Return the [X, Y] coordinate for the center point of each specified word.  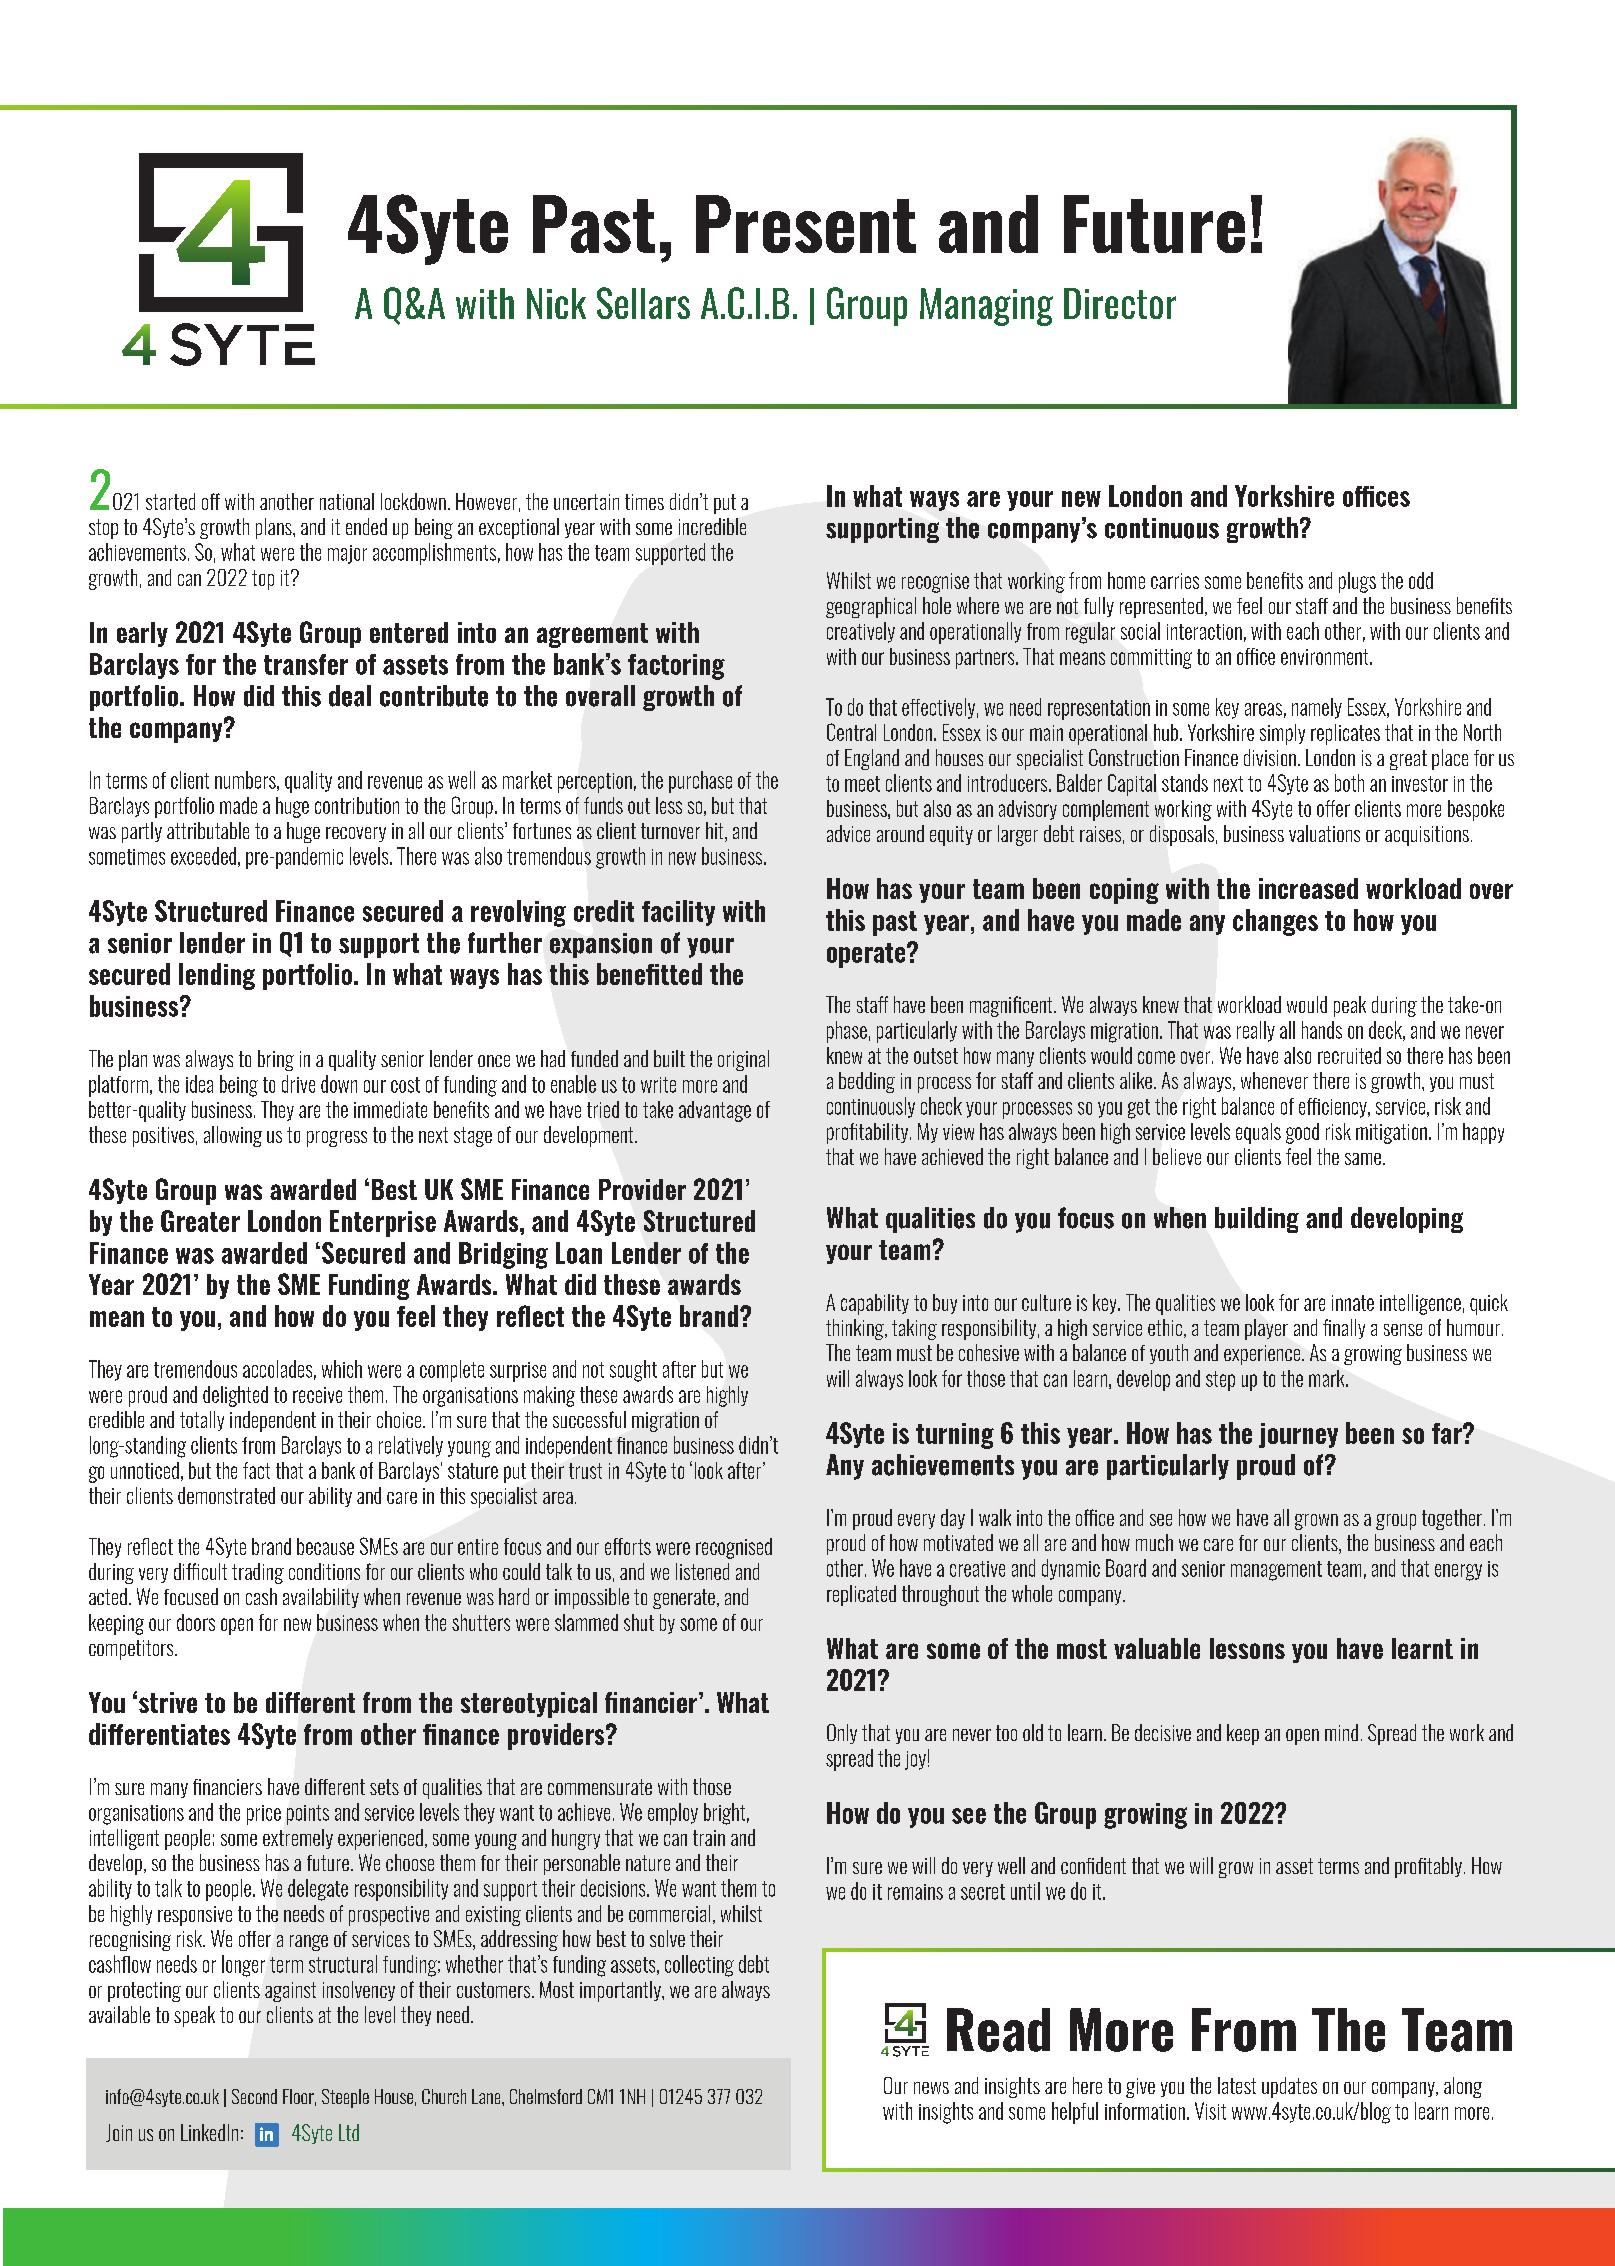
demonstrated [226, 1495]
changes [1275, 922]
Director [1120, 303]
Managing [986, 307]
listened [702, 1571]
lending [217, 976]
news [931, 2088]
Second [254, 2096]
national [347, 501]
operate [867, 955]
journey [1298, 1435]
